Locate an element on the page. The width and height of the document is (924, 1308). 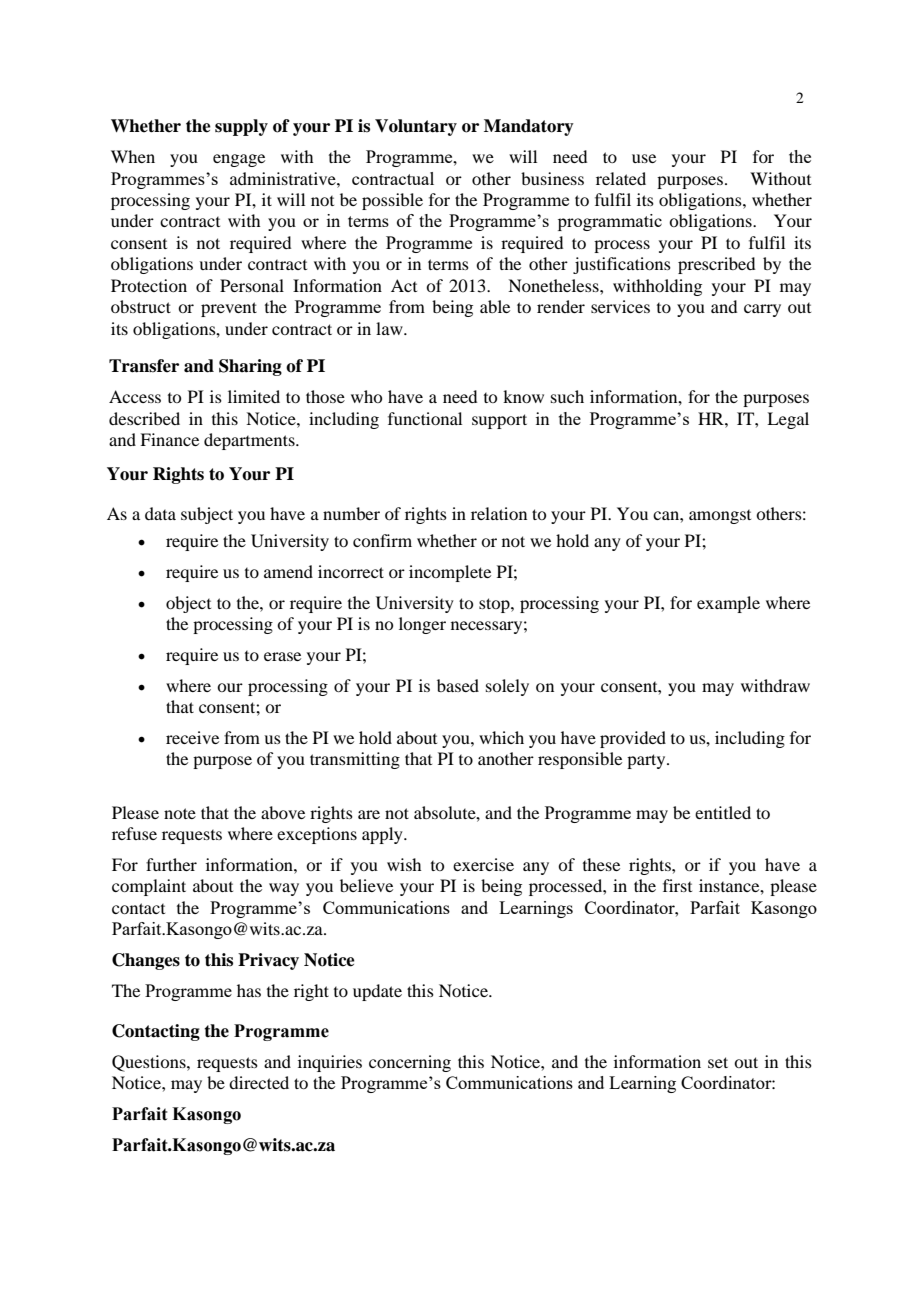
related is located at coordinates (621, 178).
